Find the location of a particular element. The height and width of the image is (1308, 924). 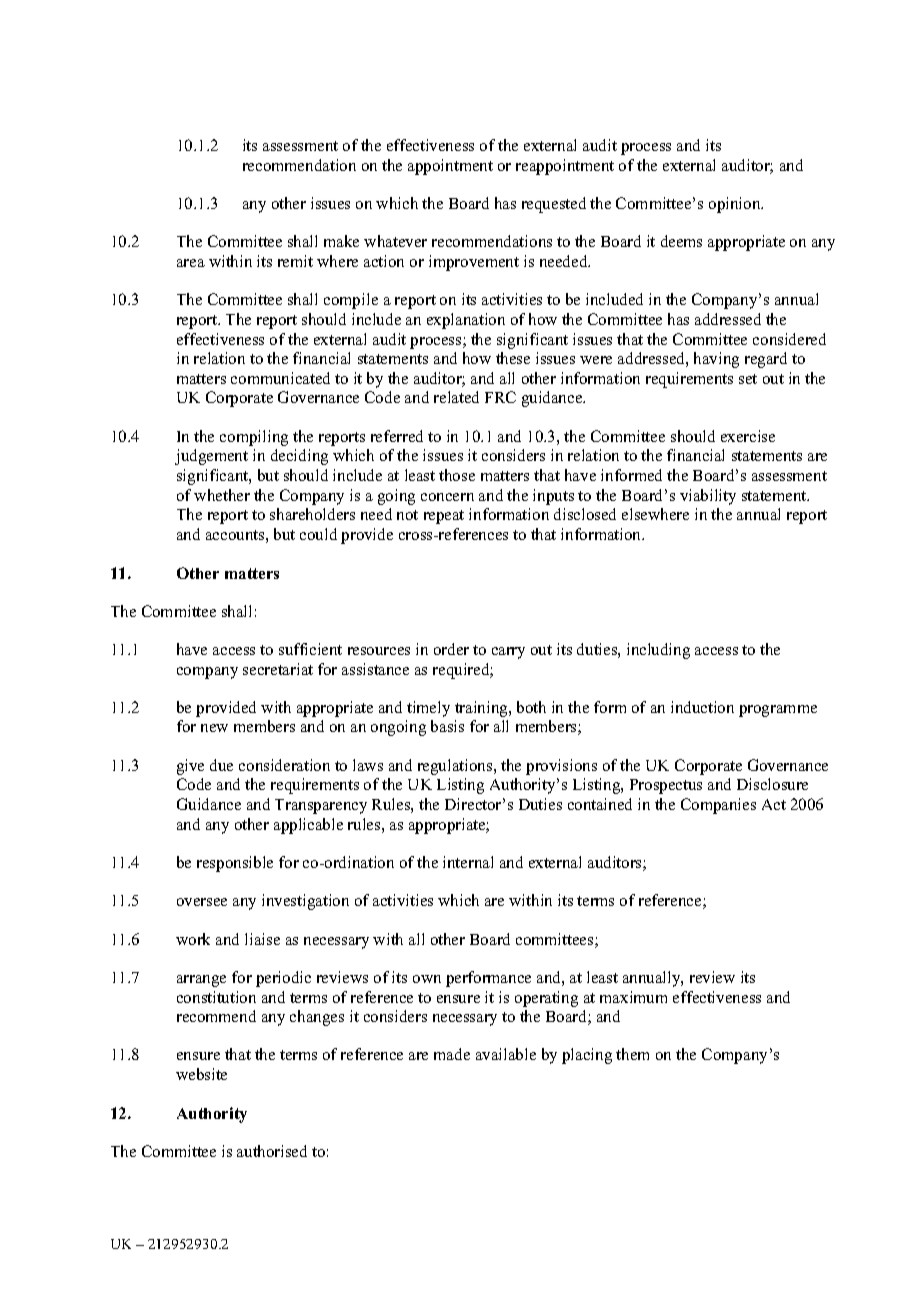

those is located at coordinates (457, 475).
